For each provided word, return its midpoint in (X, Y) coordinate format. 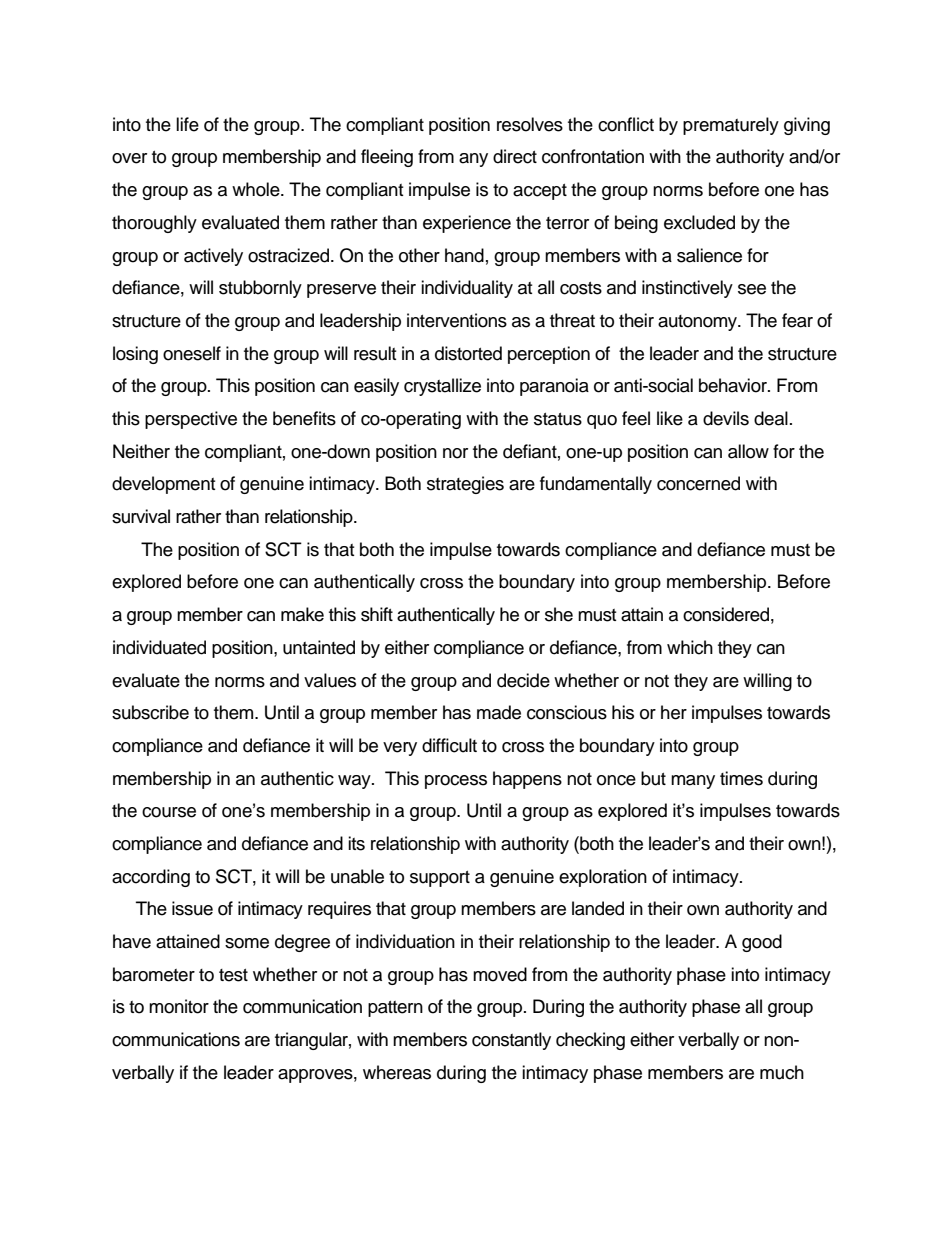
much (782, 1072)
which (690, 647)
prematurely (731, 126)
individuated (159, 647)
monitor (179, 1006)
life (187, 124)
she (559, 614)
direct (515, 156)
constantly (511, 1041)
